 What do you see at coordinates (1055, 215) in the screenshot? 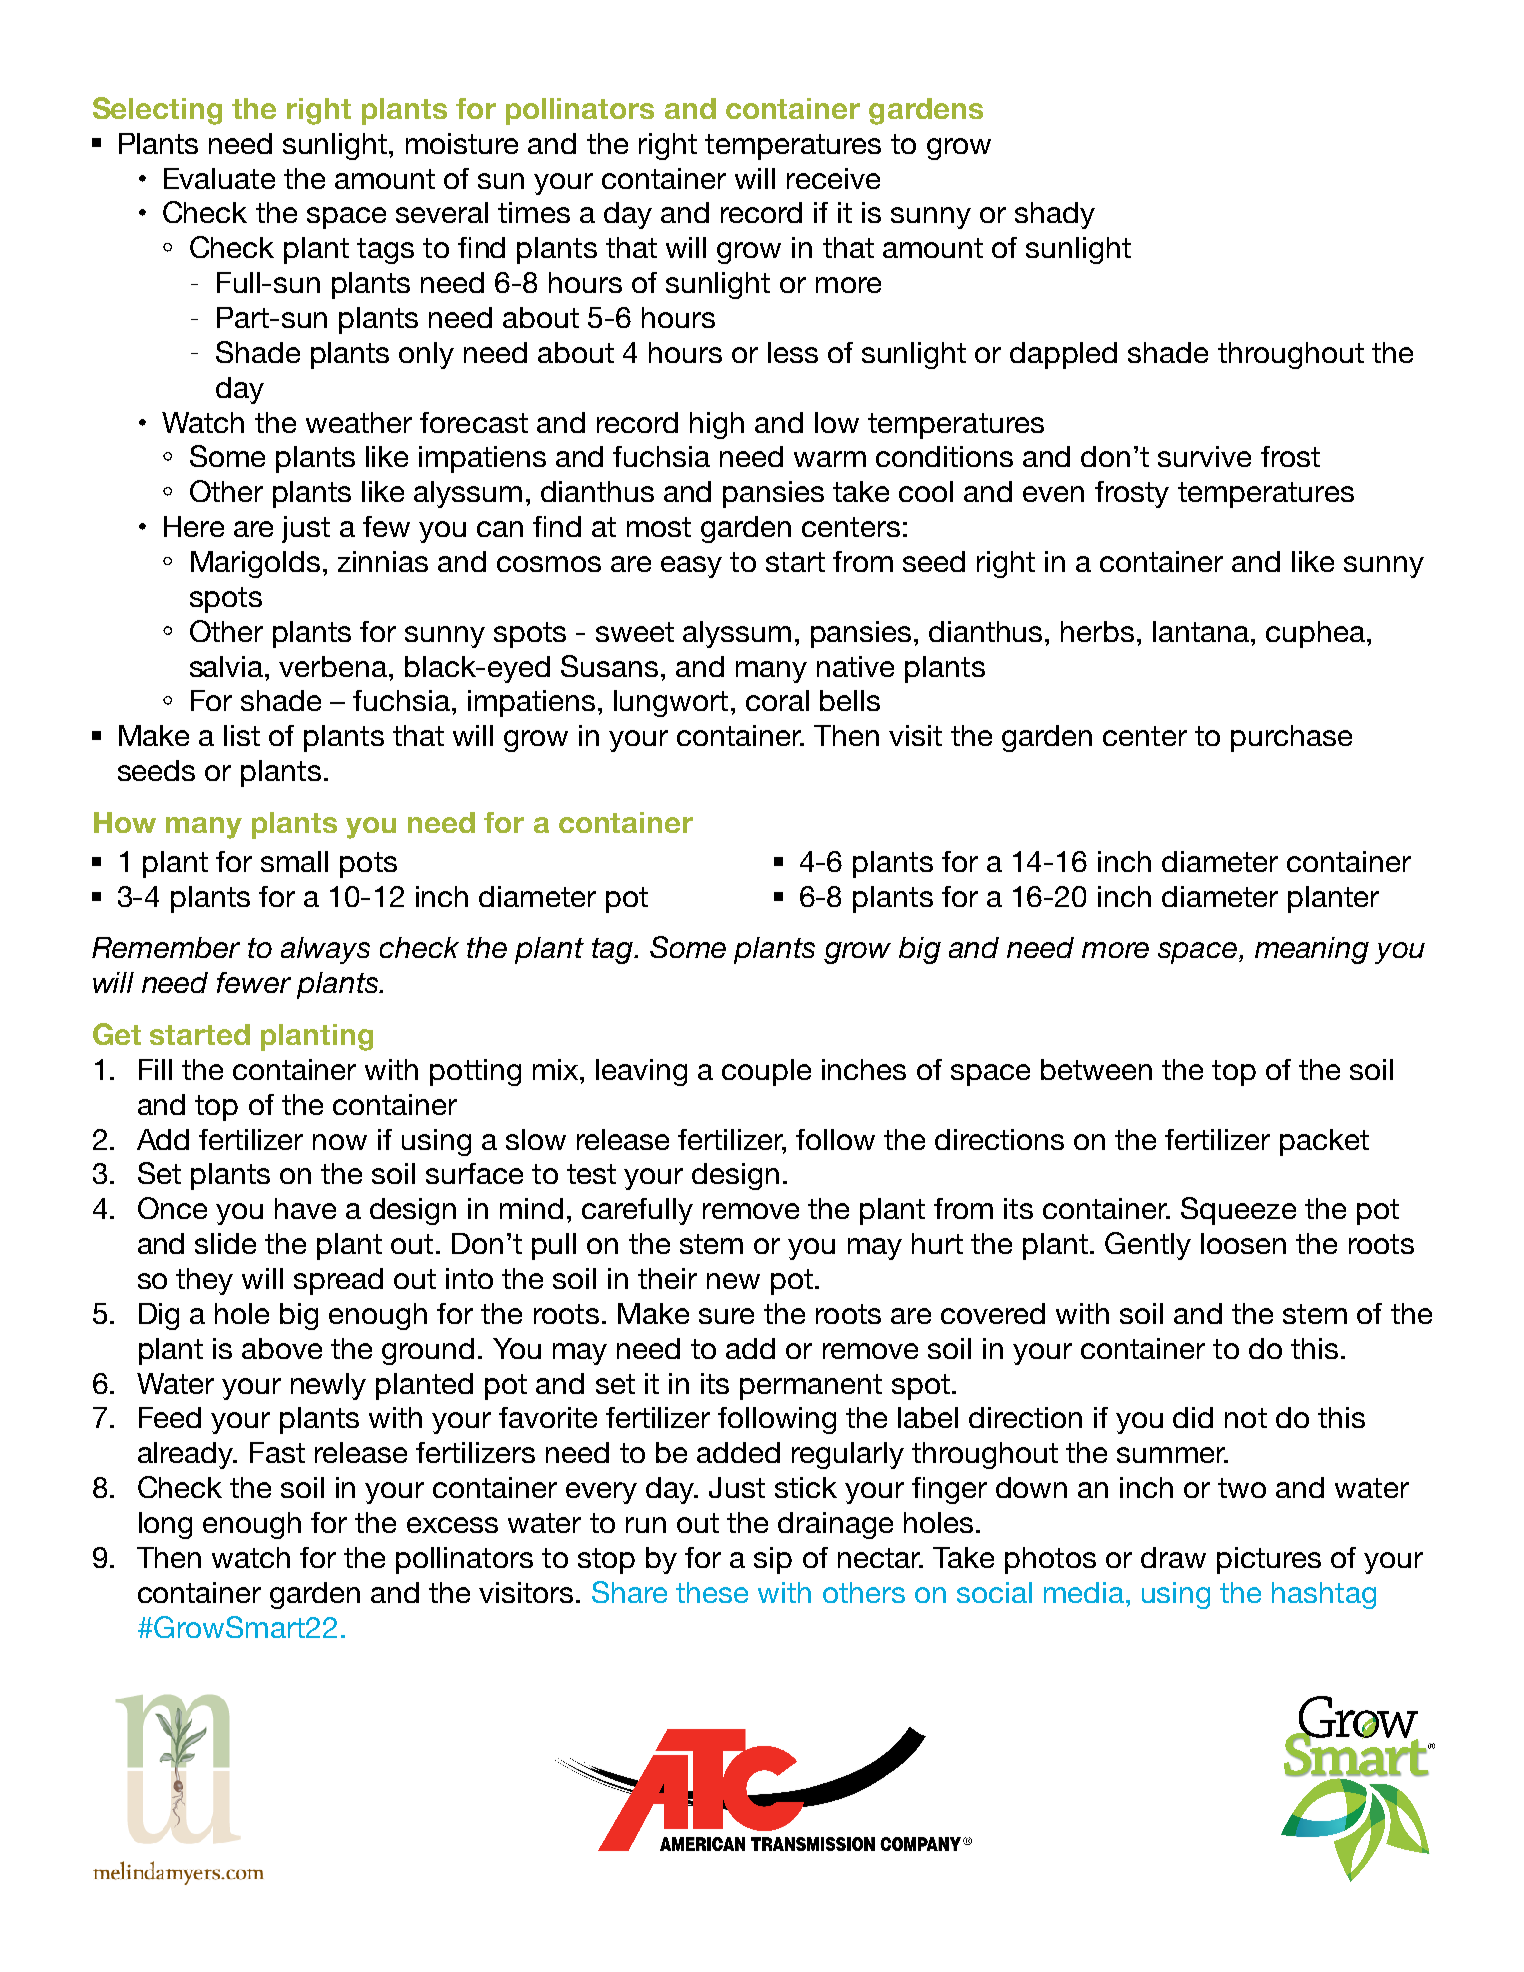
I see `shady` at bounding box center [1055, 215].
